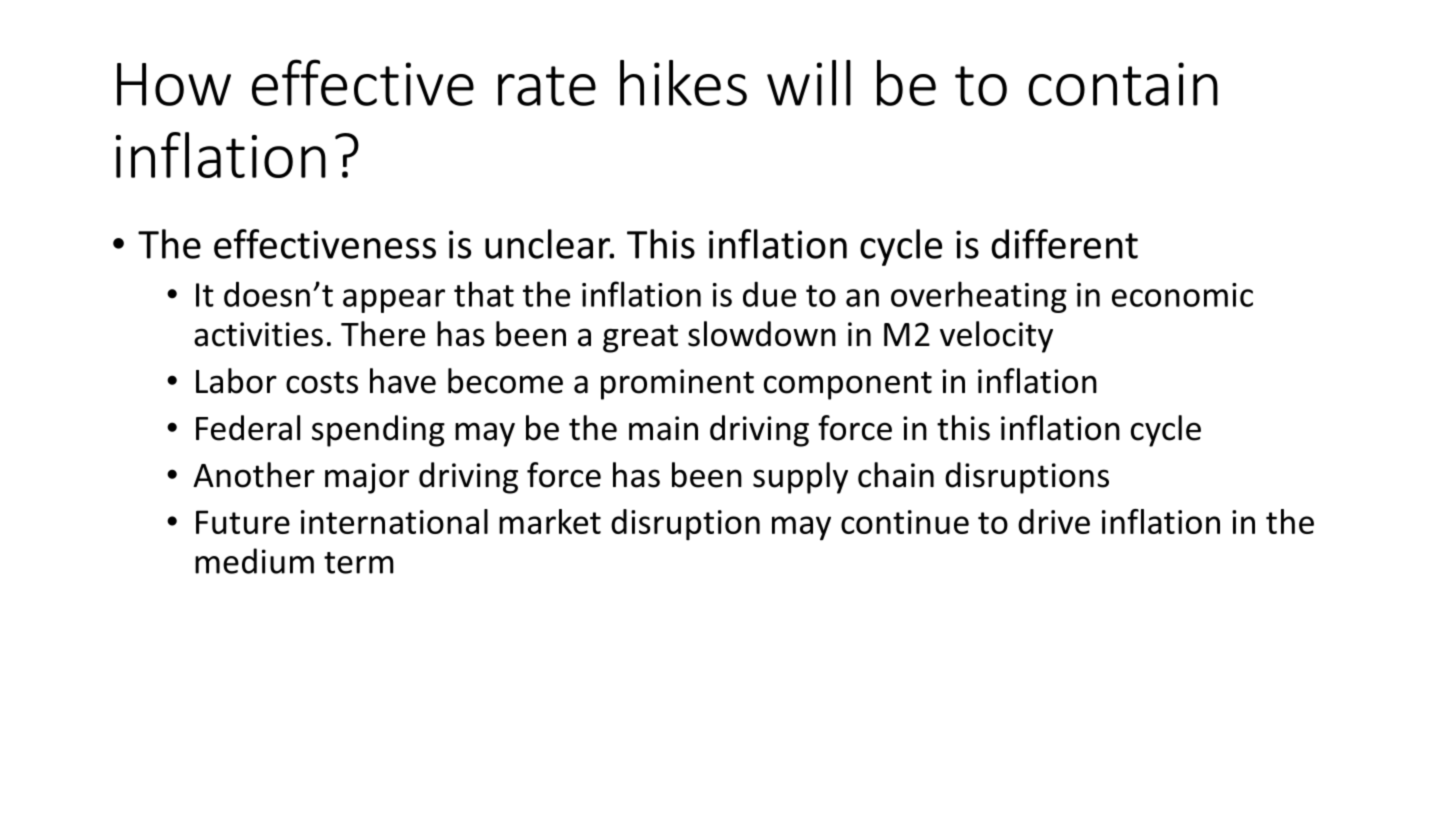 The image size is (1456, 819). What do you see at coordinates (174, 84) in the image?
I see `How` at bounding box center [174, 84].
